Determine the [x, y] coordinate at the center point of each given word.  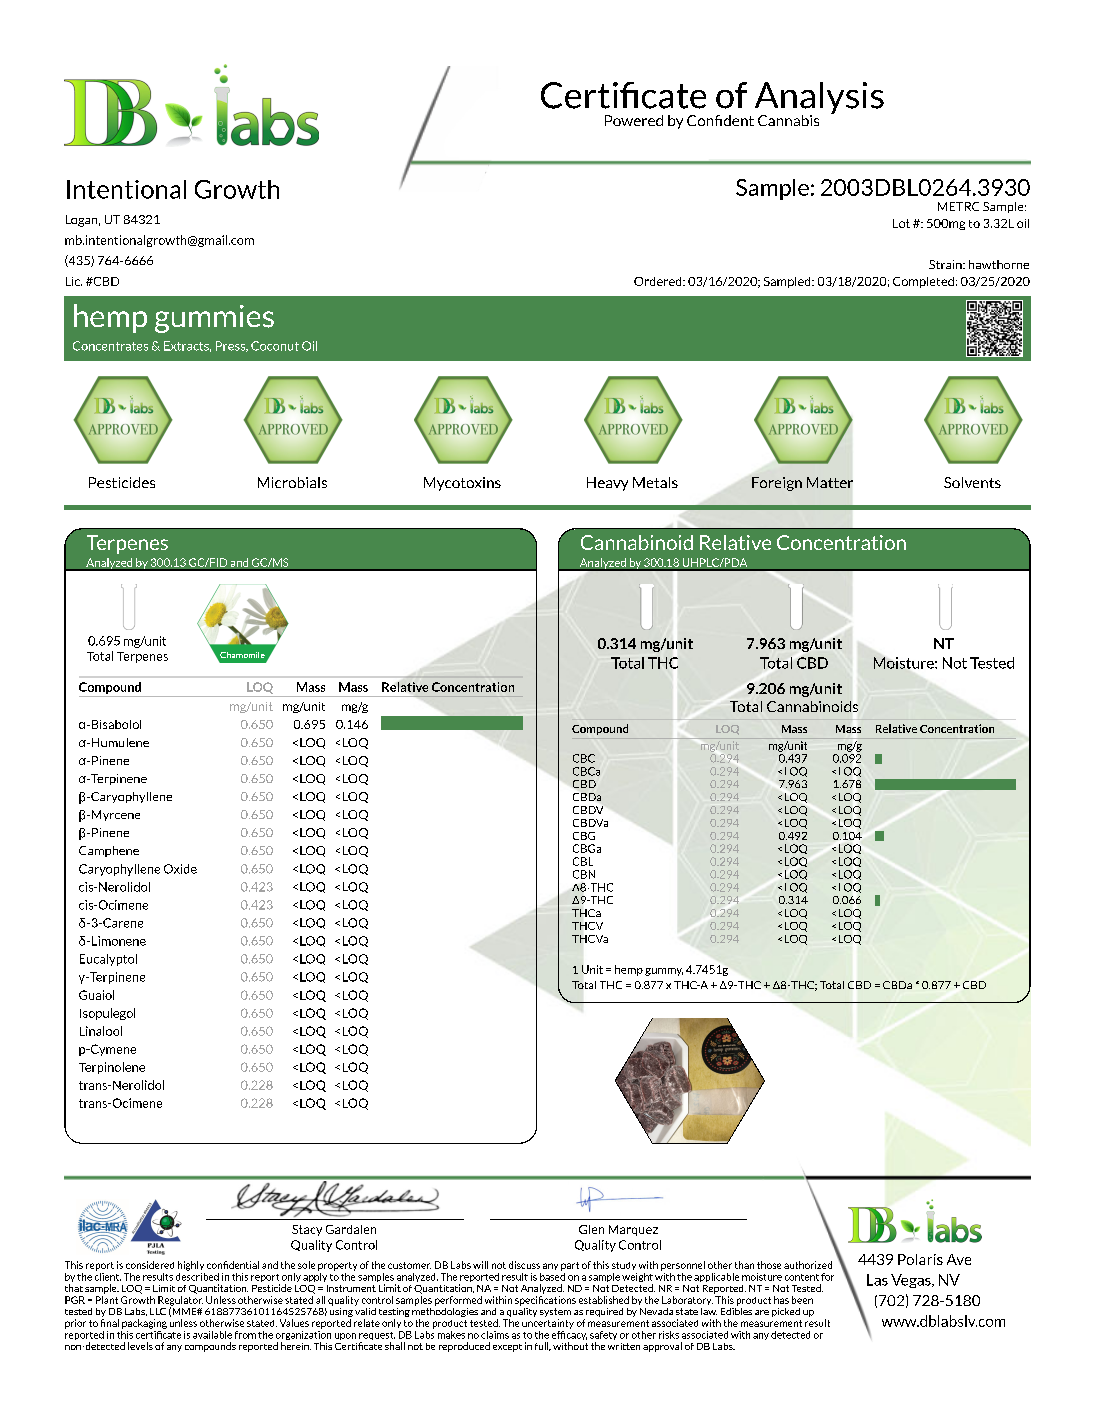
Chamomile [241, 656]
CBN [584, 874]
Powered [634, 120]
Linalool [101, 1031]
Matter [830, 482]
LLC [158, 1311]
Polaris [920, 1259]
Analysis [819, 99]
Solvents [972, 482]
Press [231, 346]
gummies [214, 319]
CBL [583, 861]
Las [877, 1280]
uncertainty [548, 1324]
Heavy [607, 484]
